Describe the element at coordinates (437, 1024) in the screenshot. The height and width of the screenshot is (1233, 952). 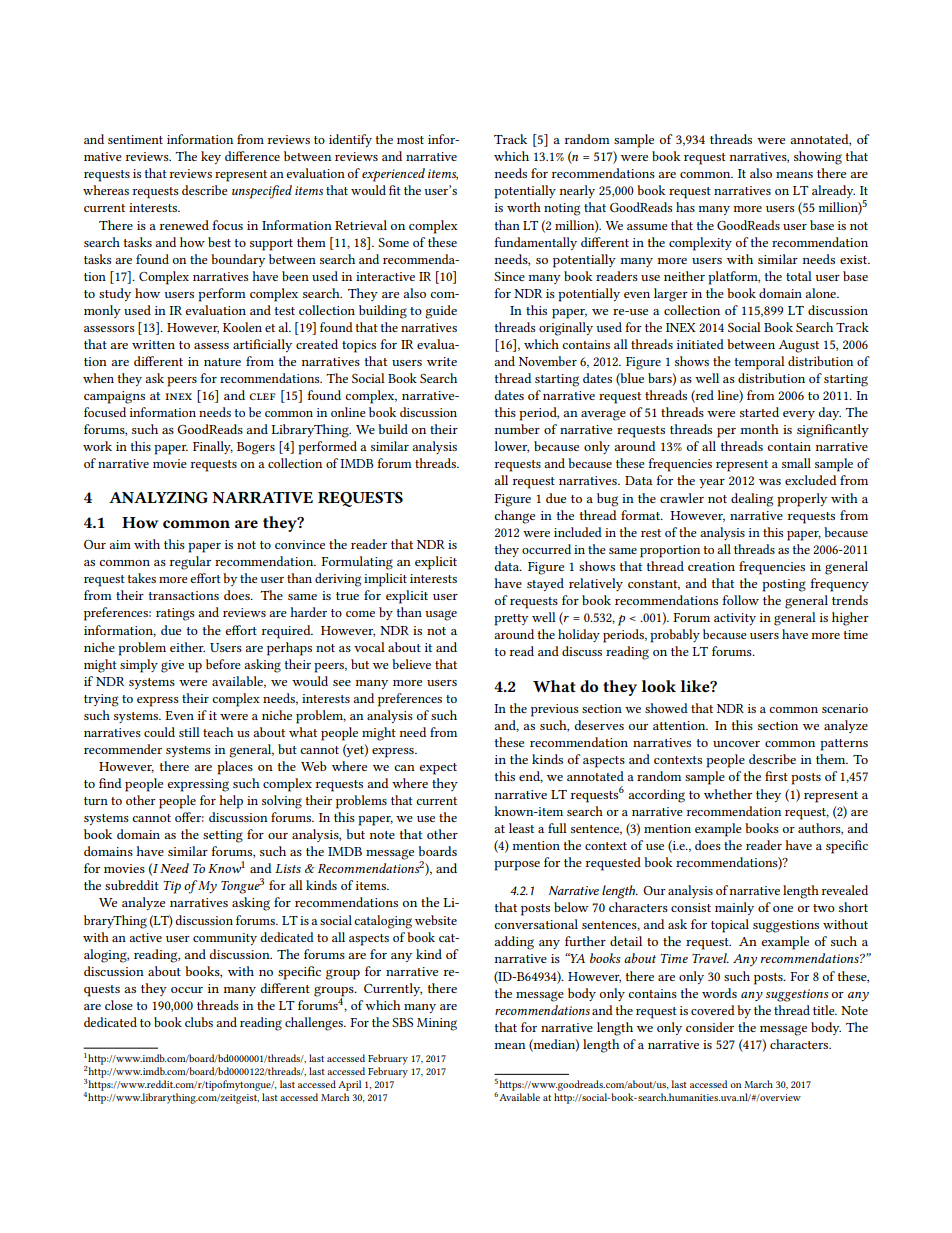
I see `Mining` at that location.
